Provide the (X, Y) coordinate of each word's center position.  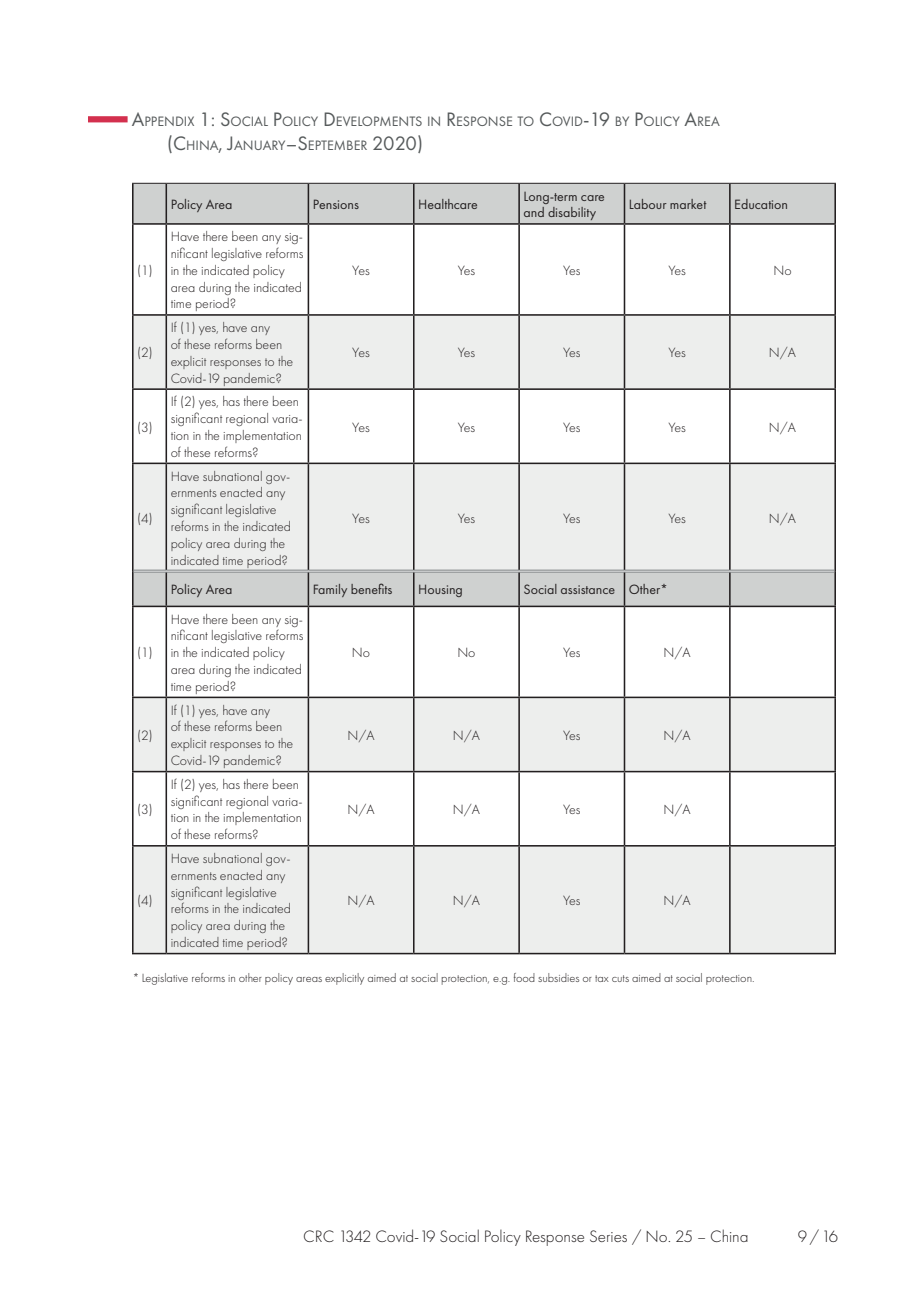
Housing (440, 590)
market (688, 204)
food (524, 977)
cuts (620, 978)
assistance (588, 589)
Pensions (336, 204)
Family (330, 590)
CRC (319, 1236)
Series (608, 1236)
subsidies (558, 977)
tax (602, 978)
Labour (648, 204)
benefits (371, 588)
